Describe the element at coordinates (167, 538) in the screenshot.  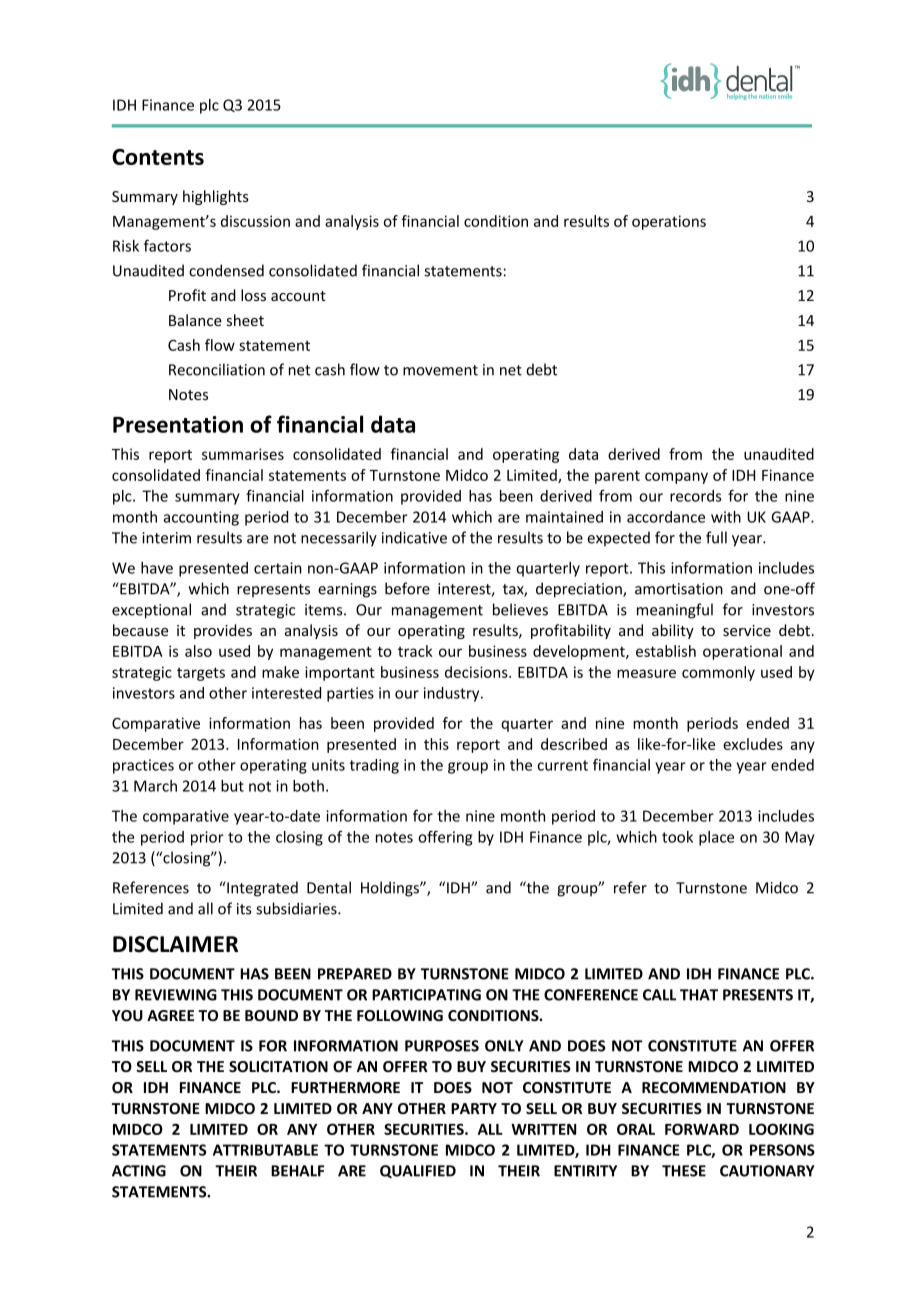
I see `interim` at that location.
